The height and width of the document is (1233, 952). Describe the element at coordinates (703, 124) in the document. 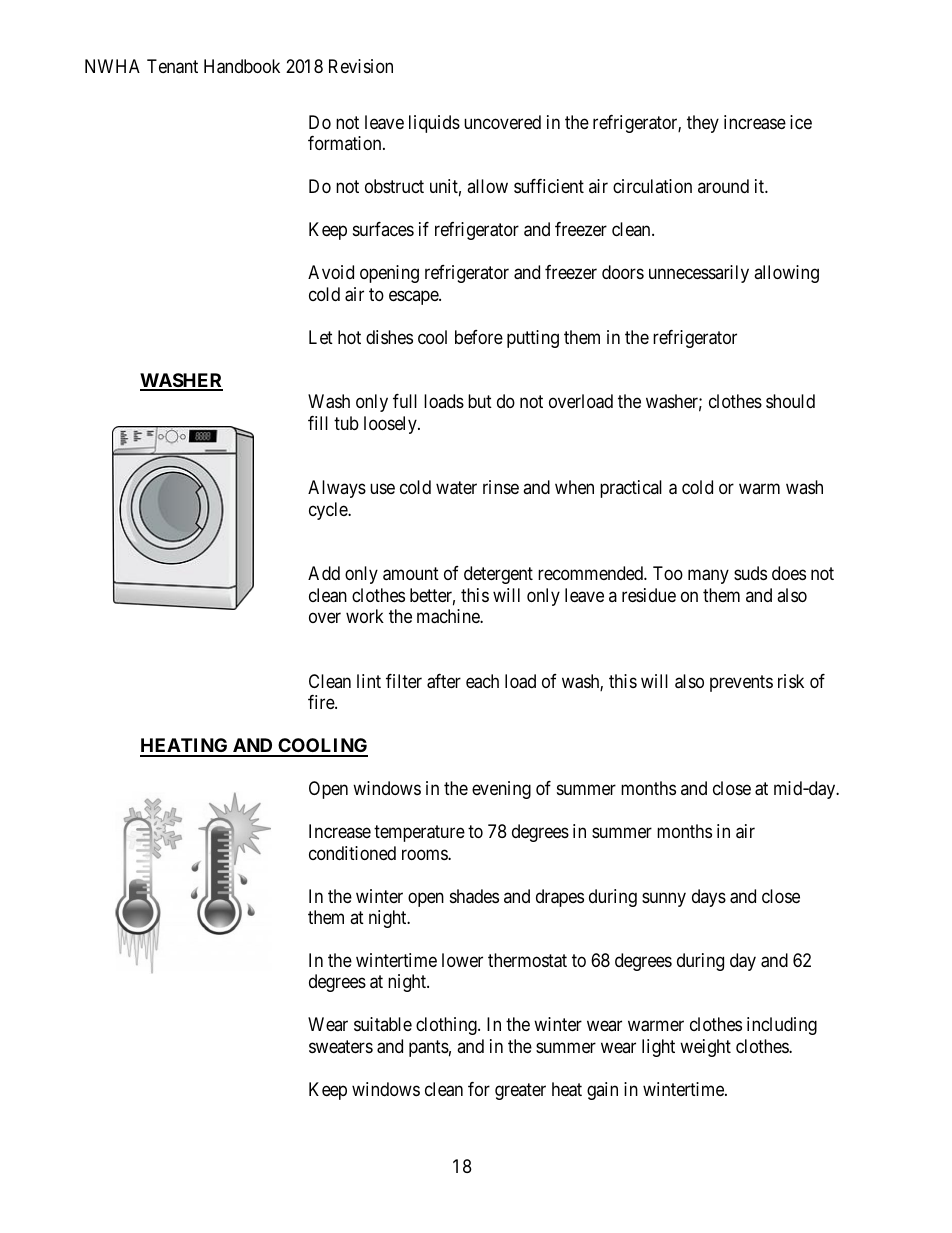

I see `they` at that location.
